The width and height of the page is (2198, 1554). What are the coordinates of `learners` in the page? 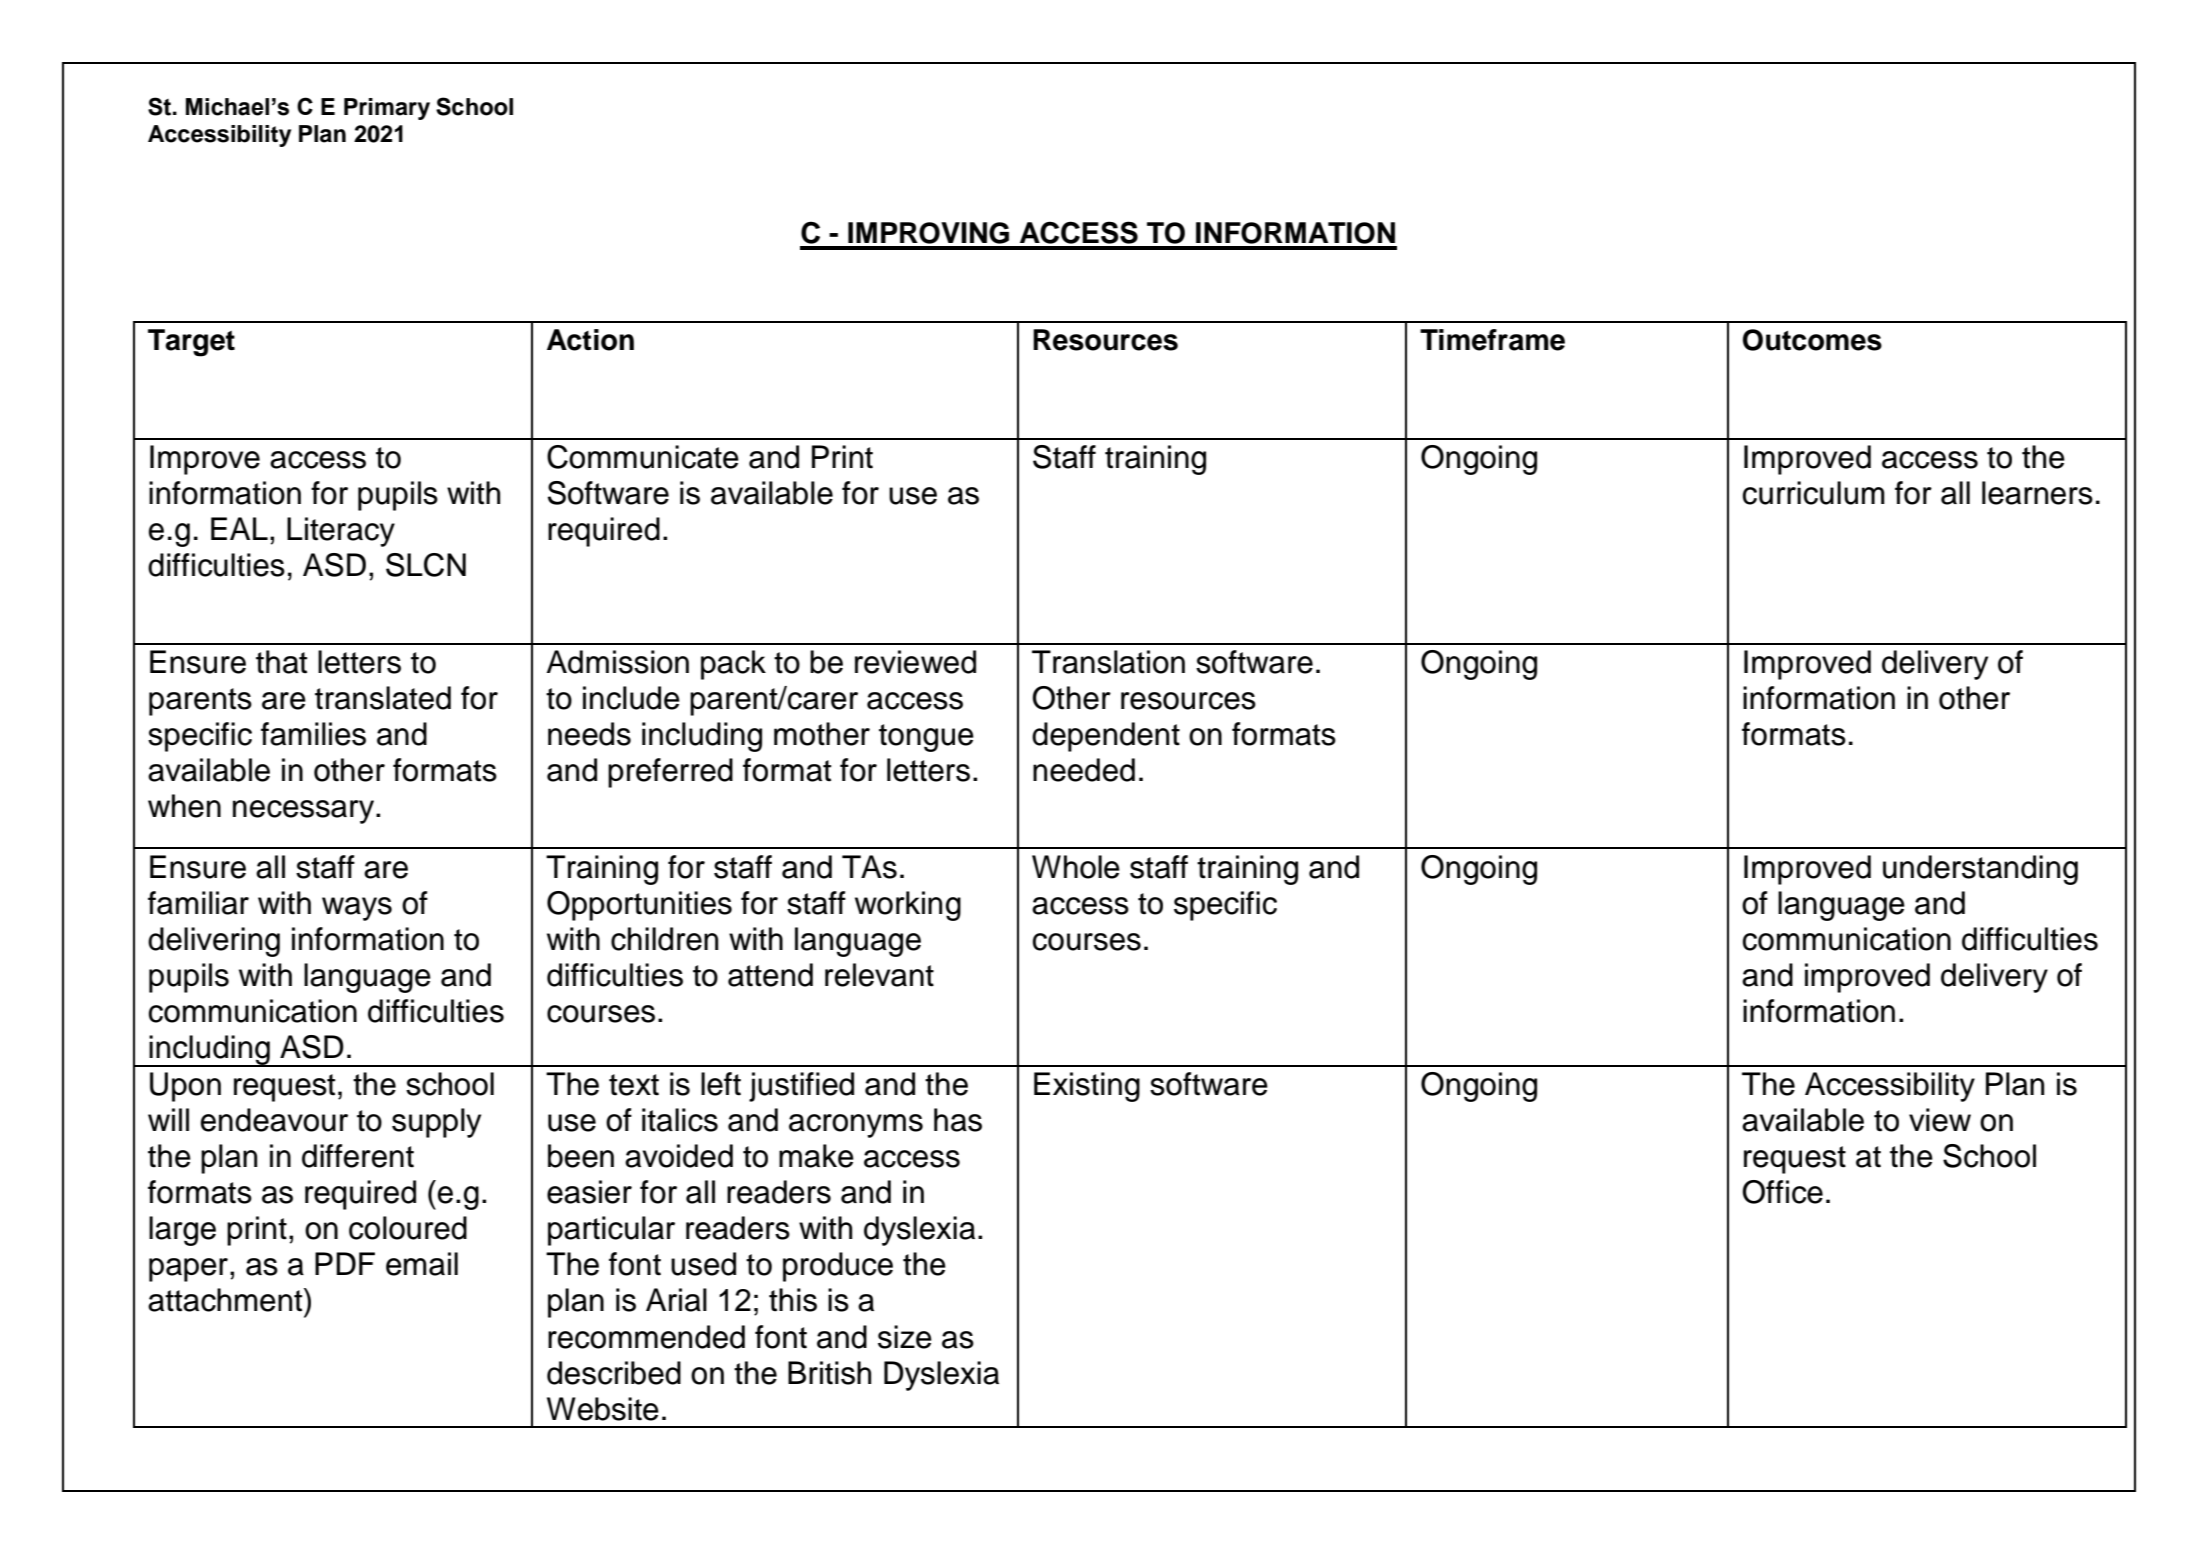 It's located at (2037, 493).
